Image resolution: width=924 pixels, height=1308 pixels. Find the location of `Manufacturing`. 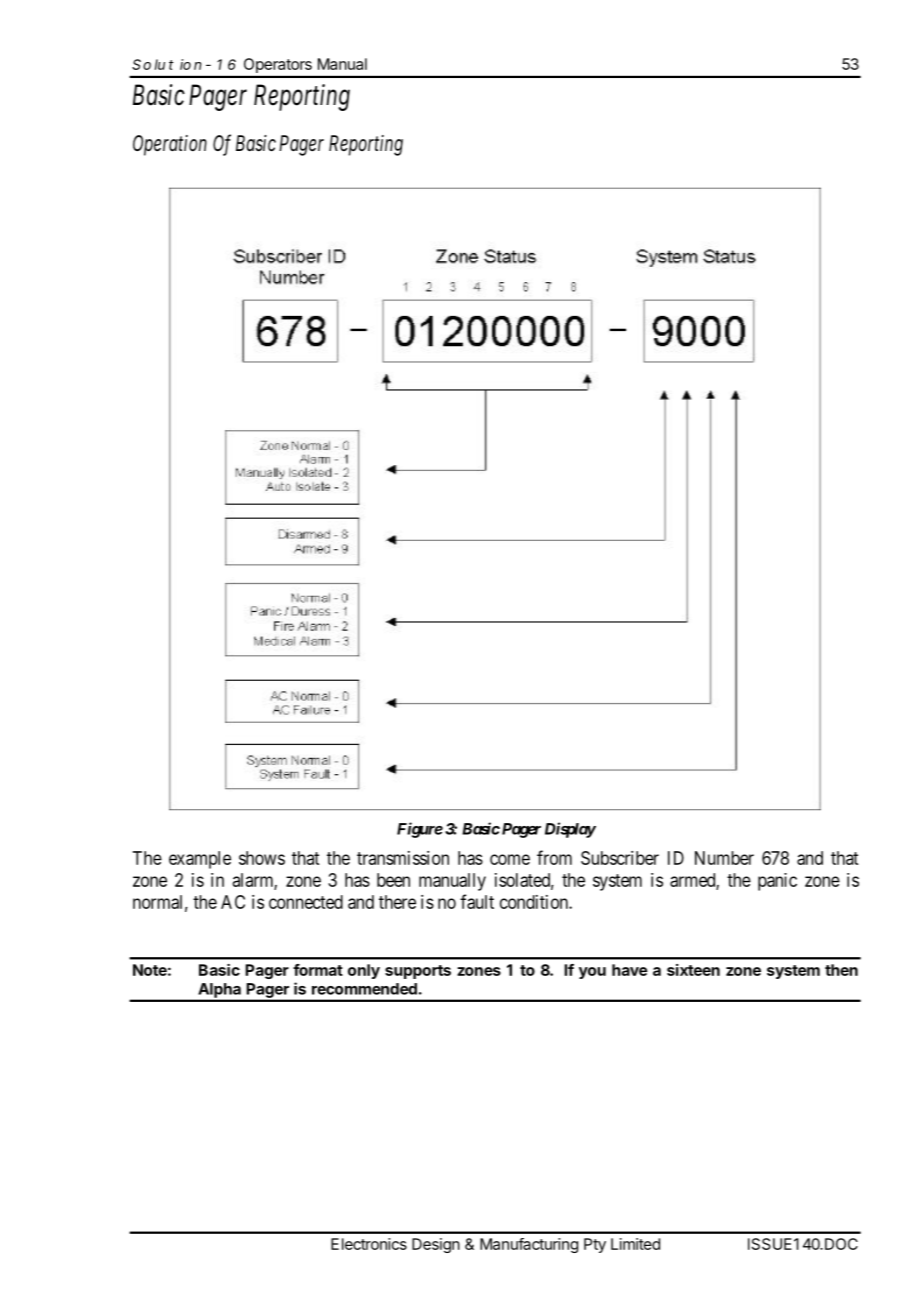

Manufacturing is located at coordinates (529, 1245).
